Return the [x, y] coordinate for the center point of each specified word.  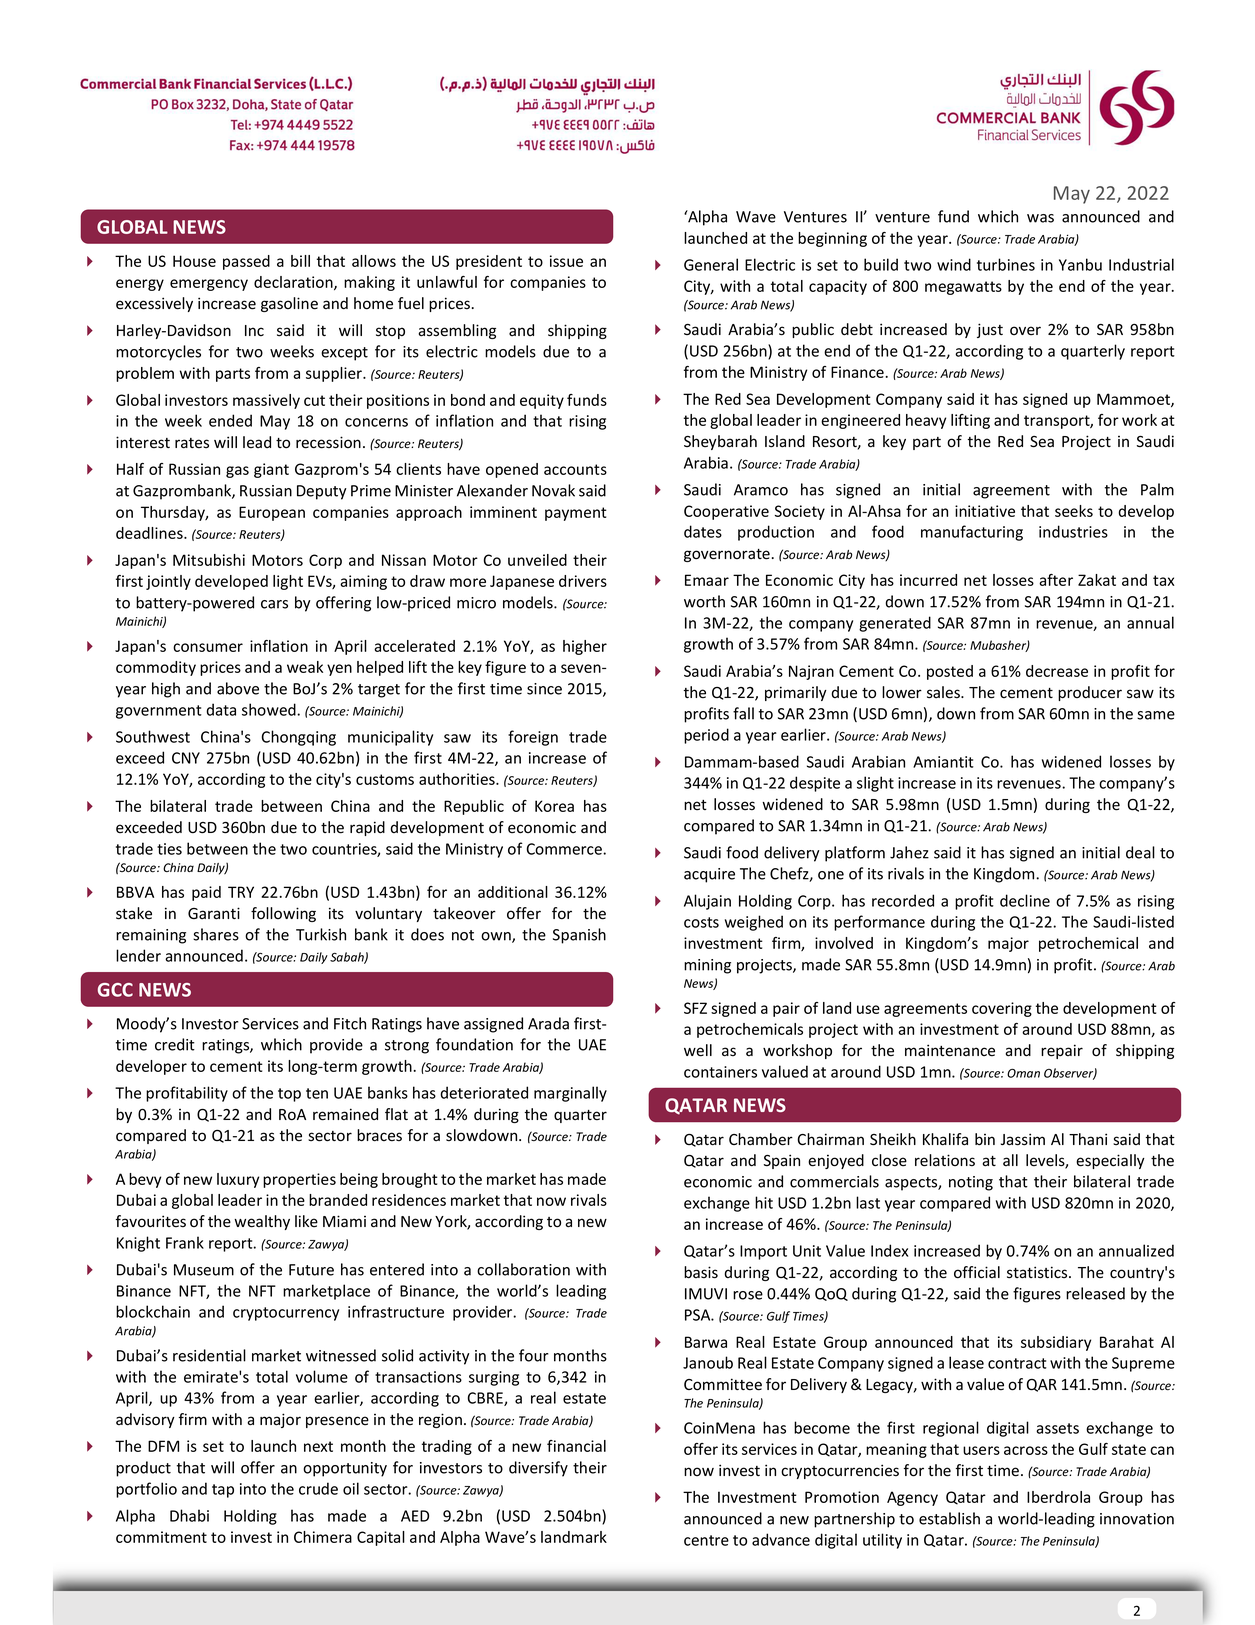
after [1056, 580]
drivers [583, 581]
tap [223, 1491]
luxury [238, 1180]
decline [1025, 900]
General [711, 264]
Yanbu [1080, 264]
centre [706, 1540]
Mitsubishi [209, 560]
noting [971, 1183]
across [1026, 1450]
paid [206, 893]
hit [764, 1202]
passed [246, 262]
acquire [709, 875]
